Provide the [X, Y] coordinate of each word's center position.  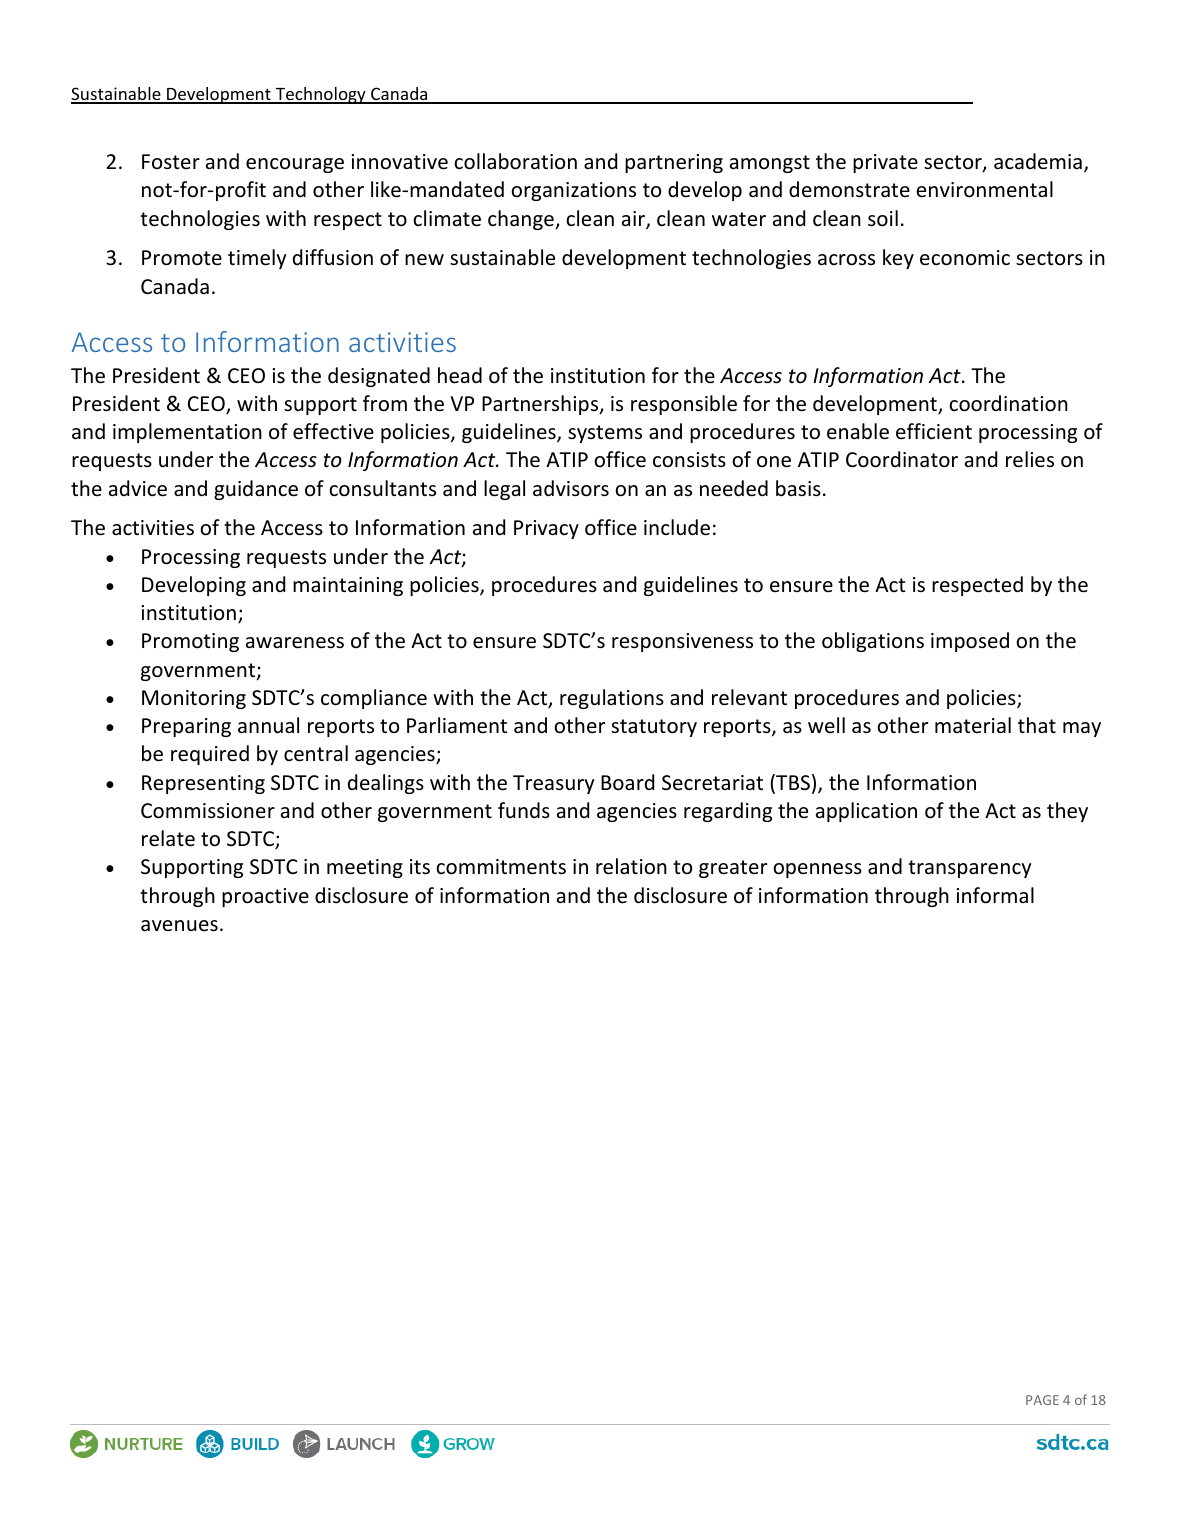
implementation [187, 433]
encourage [295, 165]
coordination [1008, 403]
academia [1038, 161]
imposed [970, 642]
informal [995, 895]
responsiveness [682, 642]
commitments [501, 867]
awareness [295, 643]
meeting [365, 868]
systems [605, 434]
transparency [970, 869]
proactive [265, 897]
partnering [674, 163]
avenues [179, 926]
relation [631, 866]
